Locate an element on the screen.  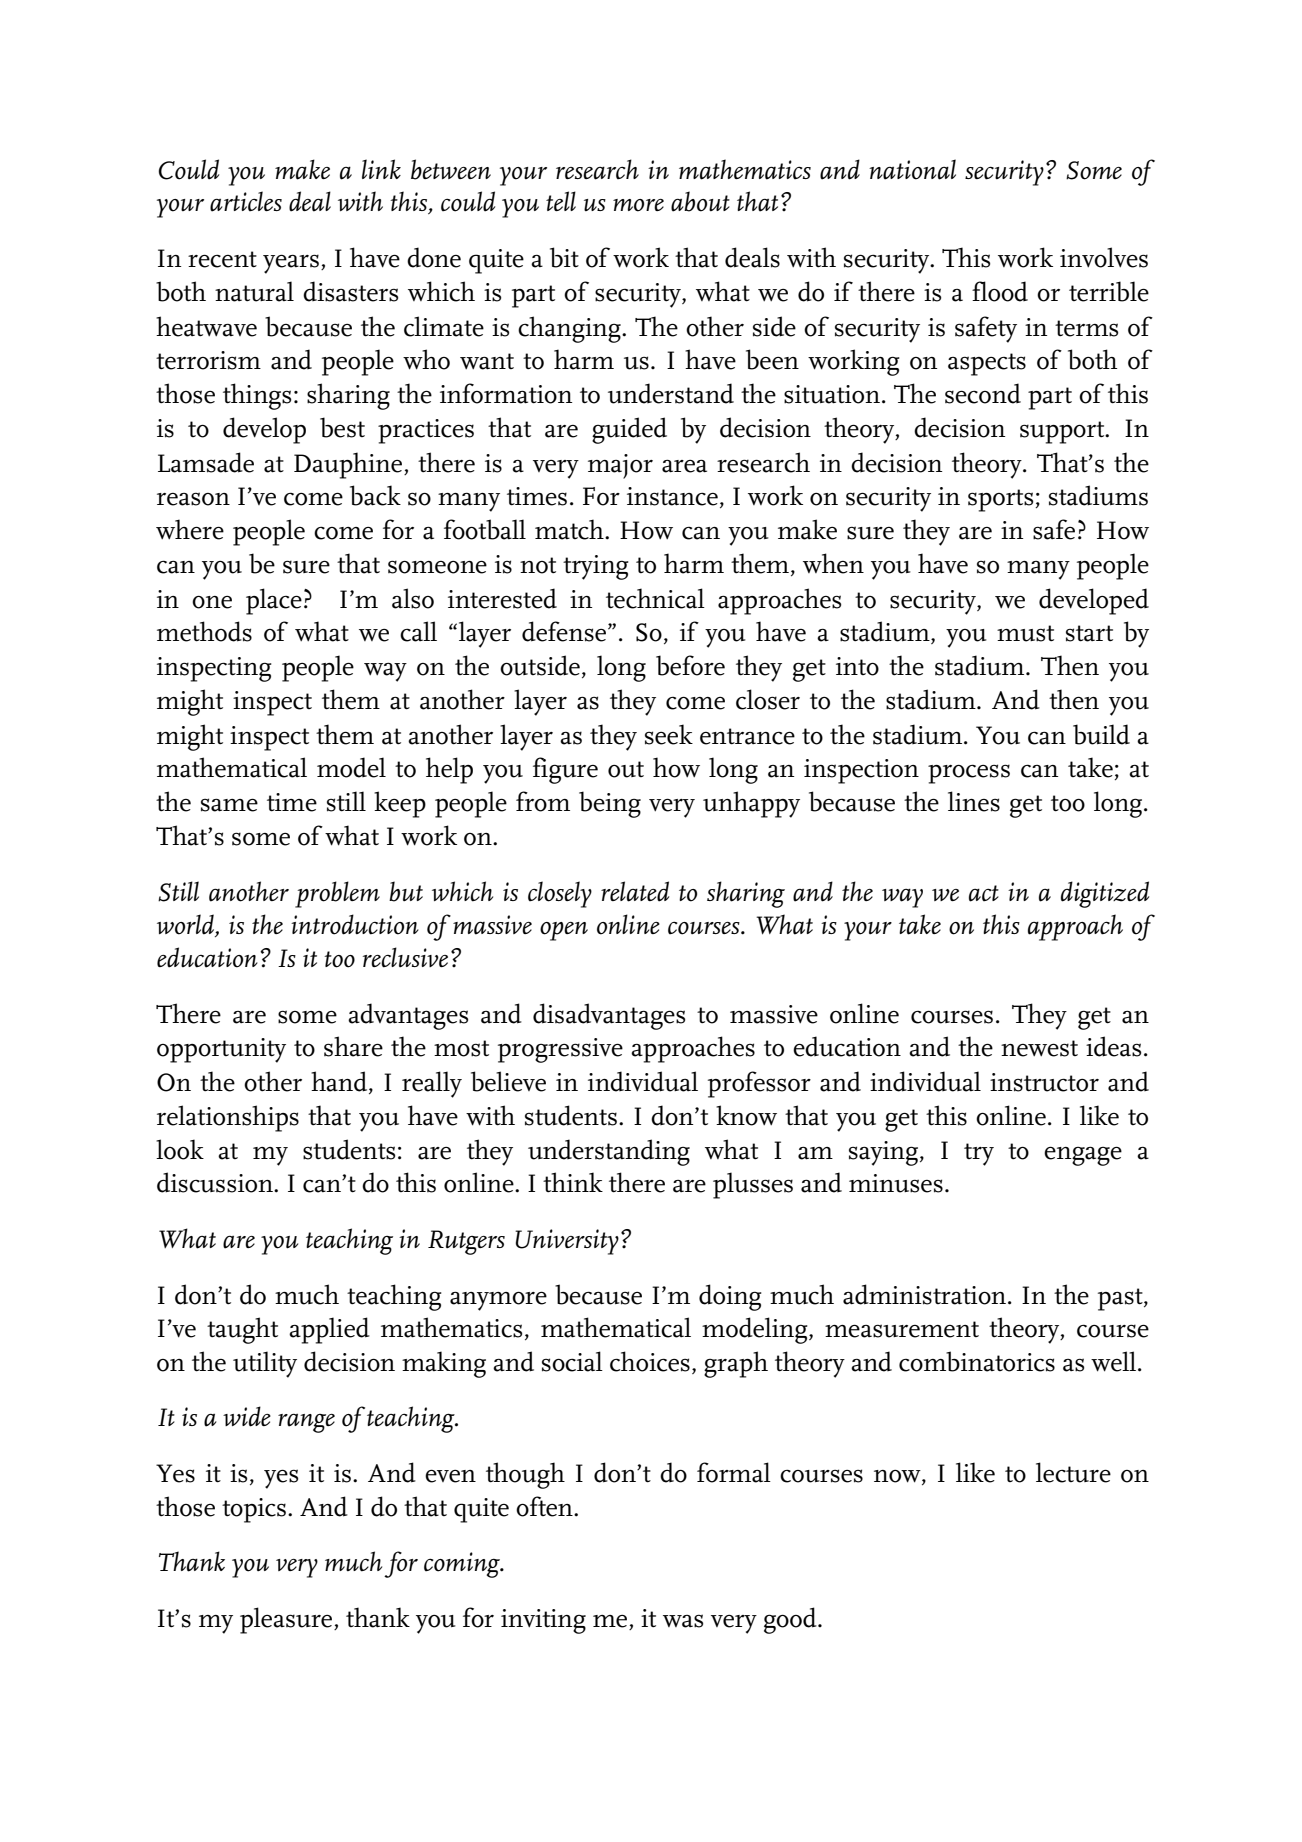
flood is located at coordinates (1000, 291).
